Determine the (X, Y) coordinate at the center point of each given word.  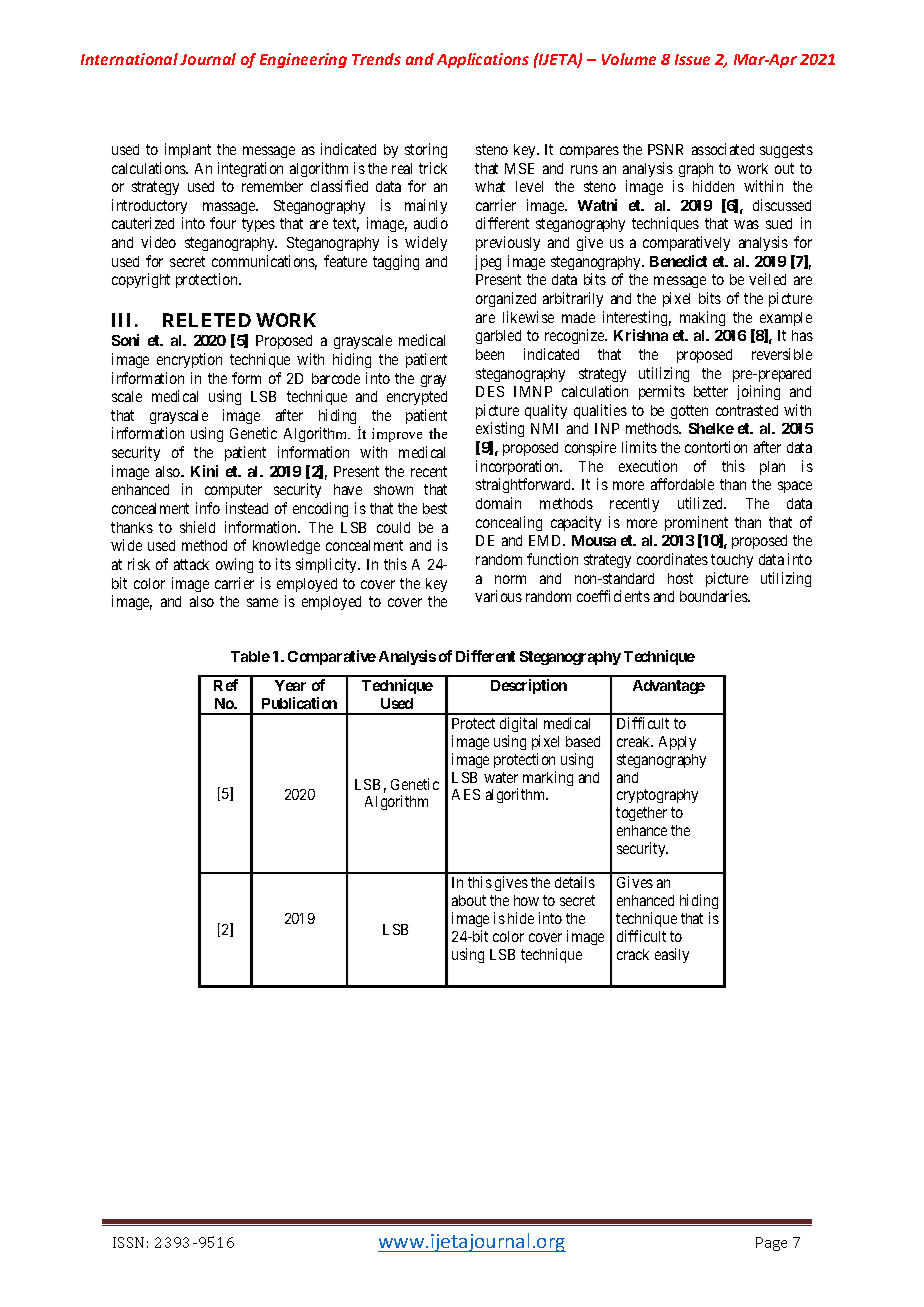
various (498, 596)
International (129, 59)
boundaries (714, 596)
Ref (226, 685)
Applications (483, 60)
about (469, 900)
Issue (692, 59)
